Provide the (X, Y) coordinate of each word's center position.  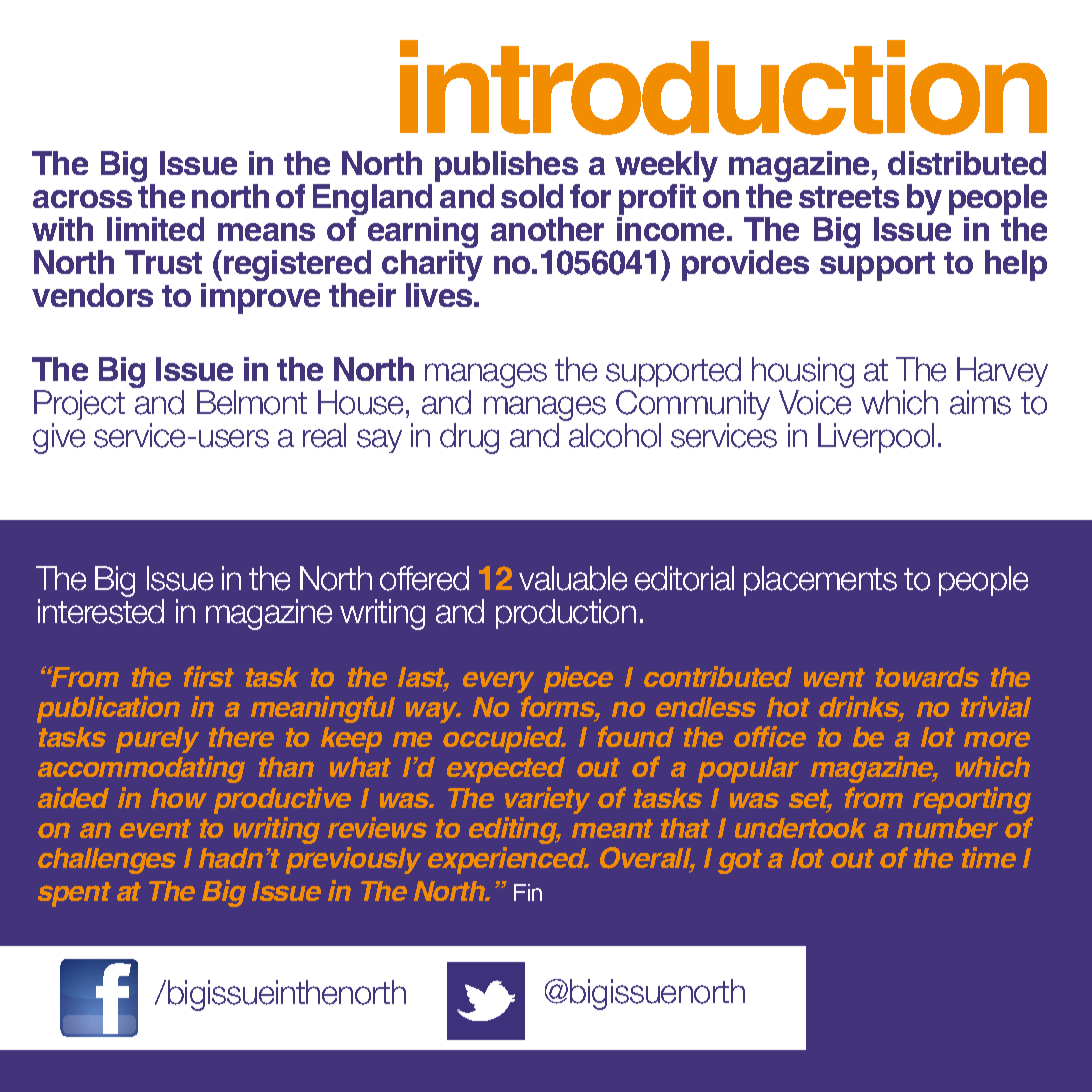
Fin (528, 892)
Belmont (252, 402)
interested (101, 611)
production (566, 614)
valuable (573, 578)
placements (820, 581)
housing (803, 372)
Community (693, 405)
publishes (507, 168)
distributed (967, 163)
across (82, 199)
